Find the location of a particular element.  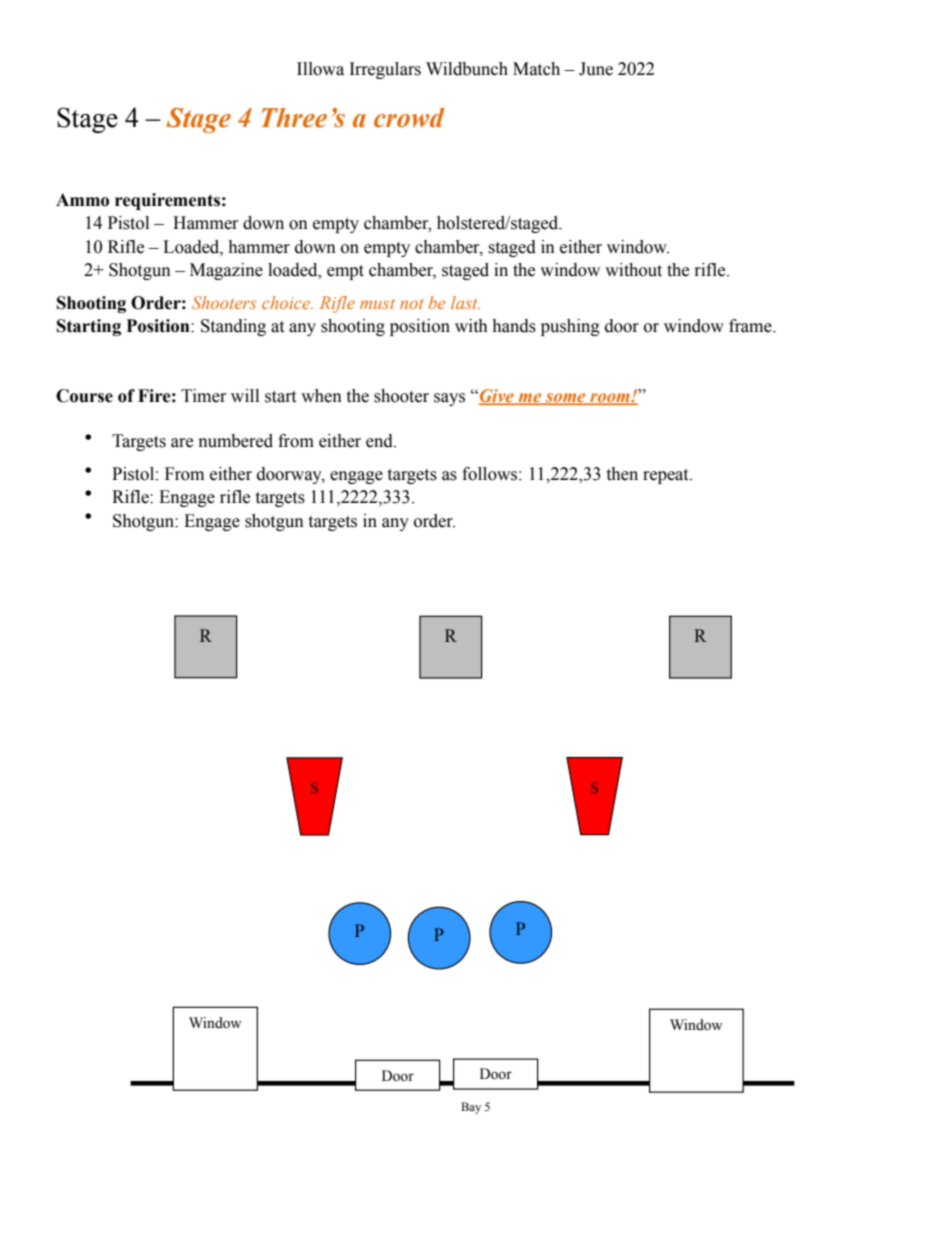

pushing is located at coordinates (570, 327).
